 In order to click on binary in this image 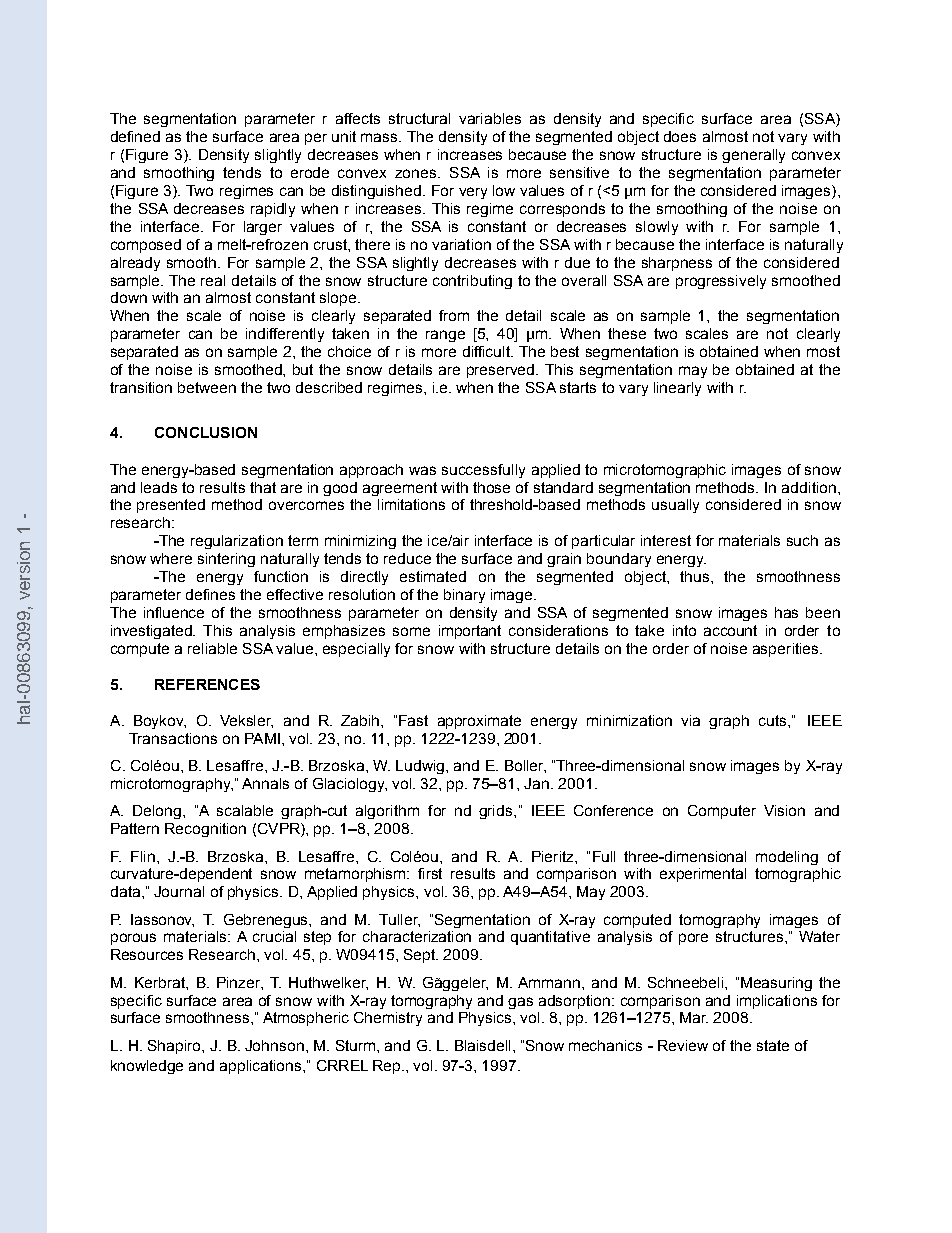, I will do `click(464, 596)`.
